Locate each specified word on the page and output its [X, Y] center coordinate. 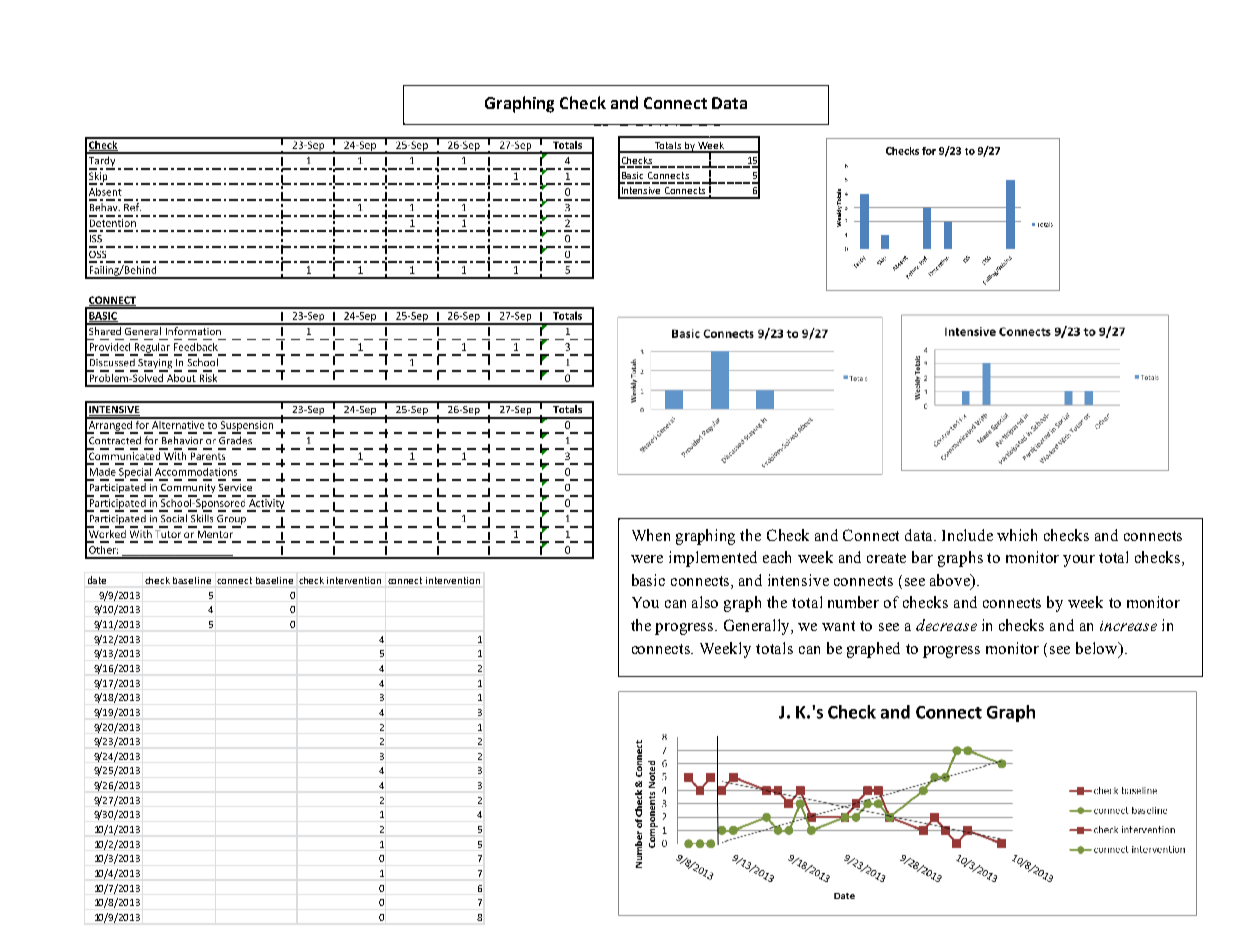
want [838, 626]
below [1098, 649]
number [853, 602]
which [1017, 535]
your [1079, 561]
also [705, 602]
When [651, 535]
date [97, 580]
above [951, 581]
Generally [758, 627]
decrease [946, 625]
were [647, 559]
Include [967, 535]
